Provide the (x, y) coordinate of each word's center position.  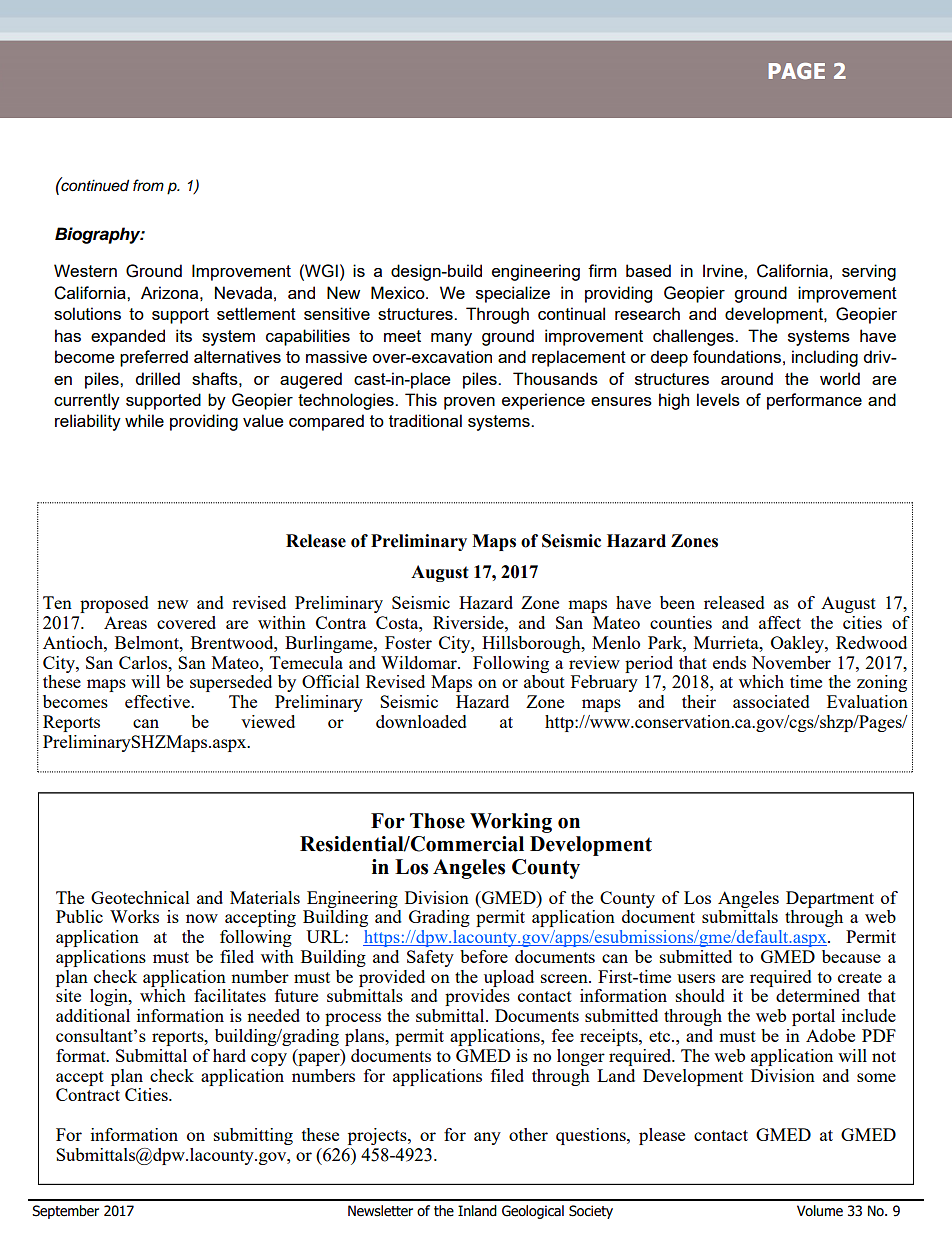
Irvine (724, 270)
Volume (820, 1211)
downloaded (421, 721)
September (65, 1212)
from (148, 185)
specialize (513, 294)
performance (814, 401)
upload (509, 978)
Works (134, 916)
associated (771, 701)
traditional (425, 420)
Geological (533, 1212)
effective (158, 701)
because (851, 956)
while (144, 420)
